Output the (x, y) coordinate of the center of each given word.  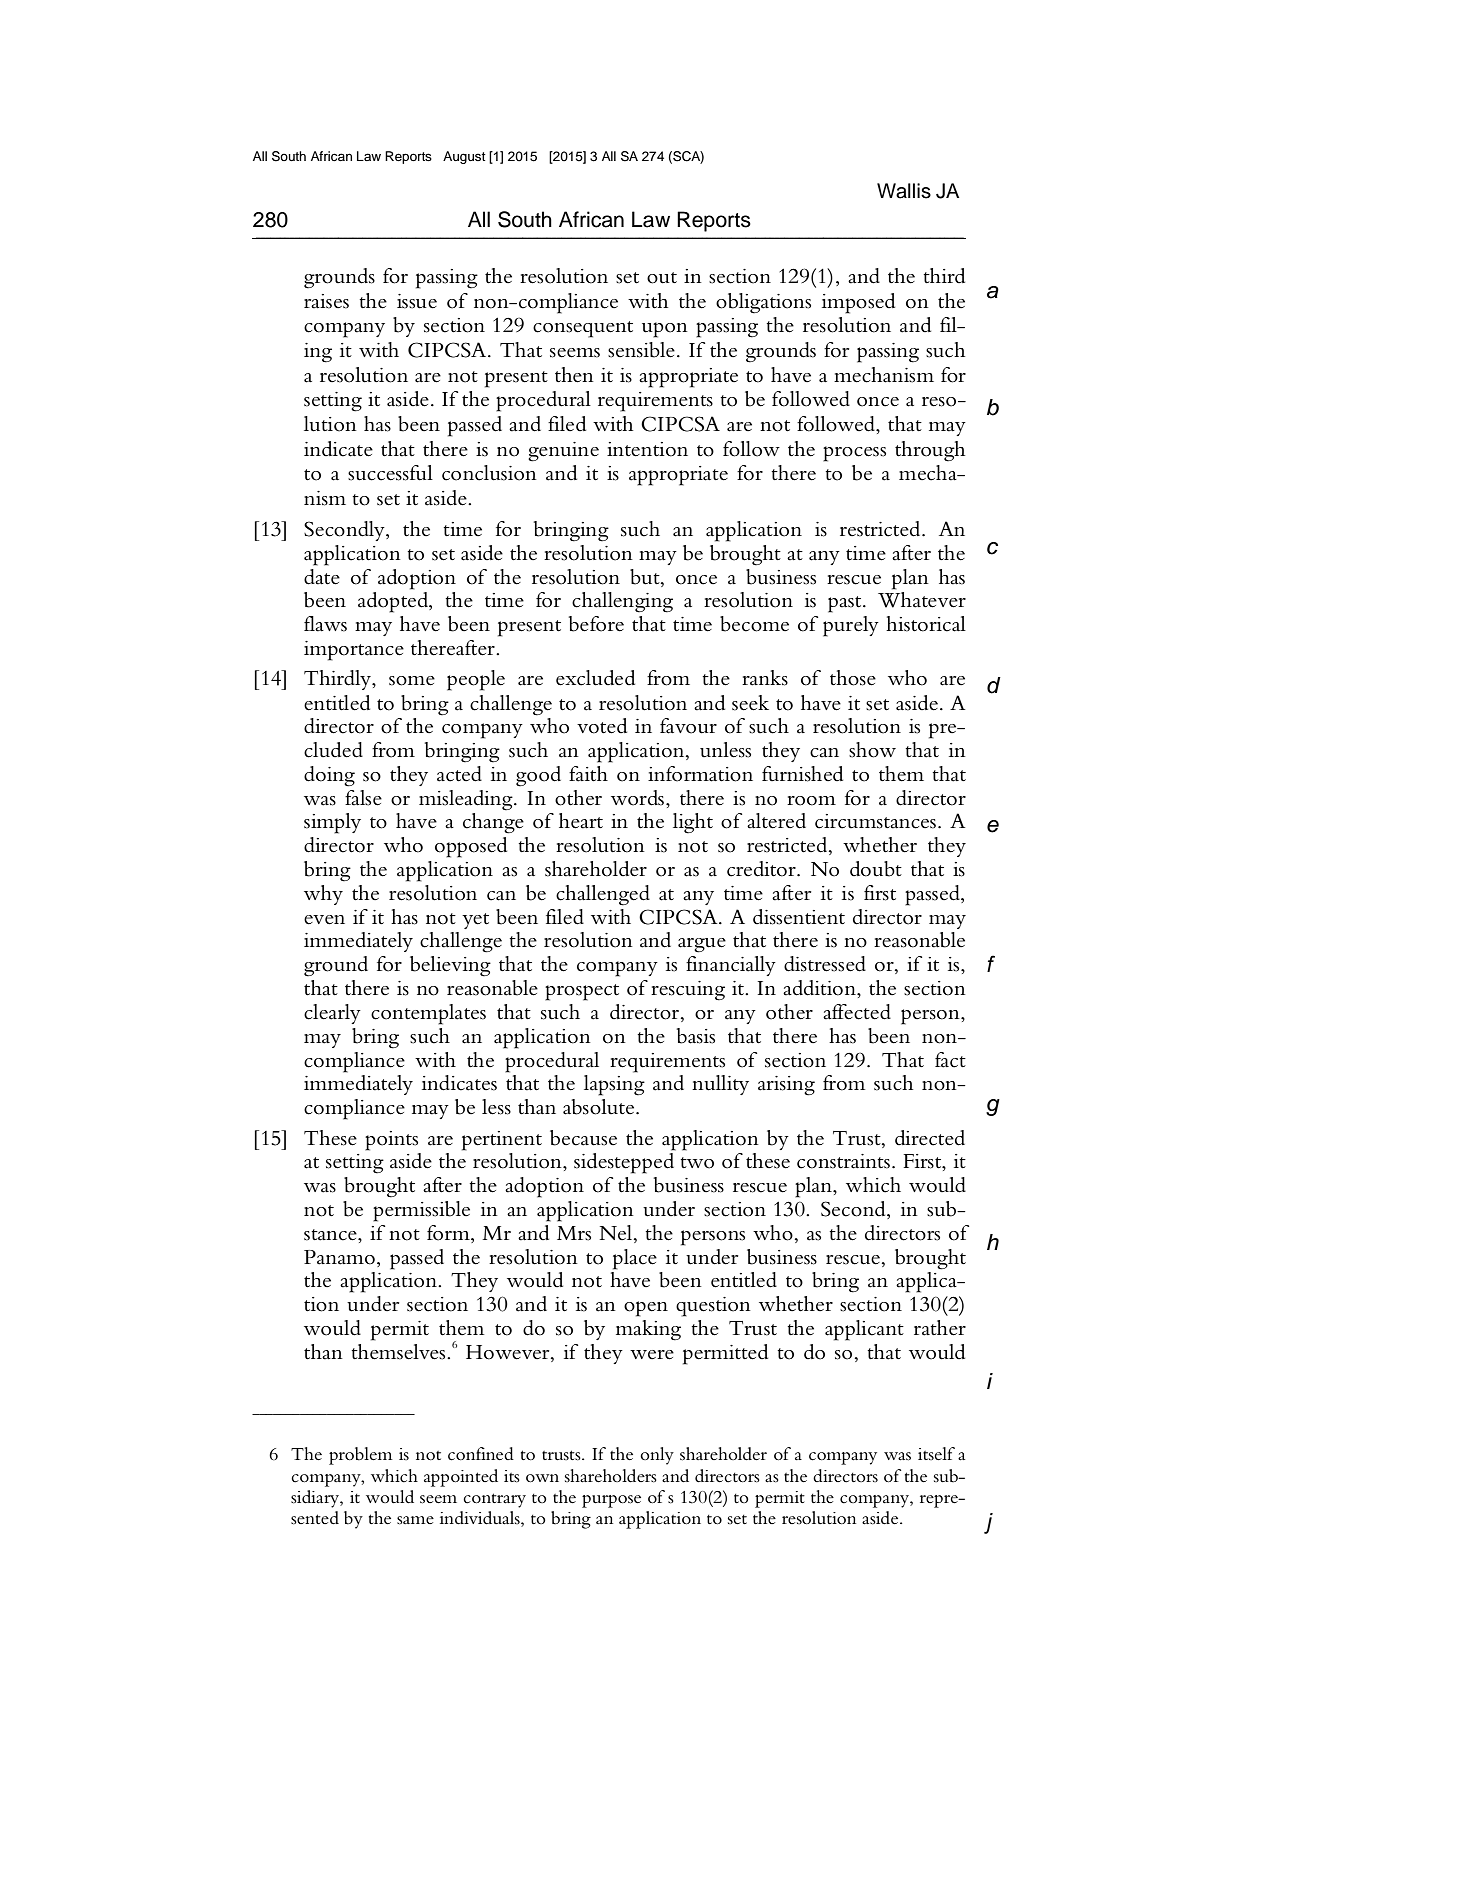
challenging (622, 602)
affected (857, 1012)
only (657, 1456)
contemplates (428, 1014)
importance (354, 651)
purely (851, 626)
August (464, 157)
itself (936, 1453)
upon (665, 330)
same (415, 1520)
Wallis (904, 191)
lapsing (614, 1085)
